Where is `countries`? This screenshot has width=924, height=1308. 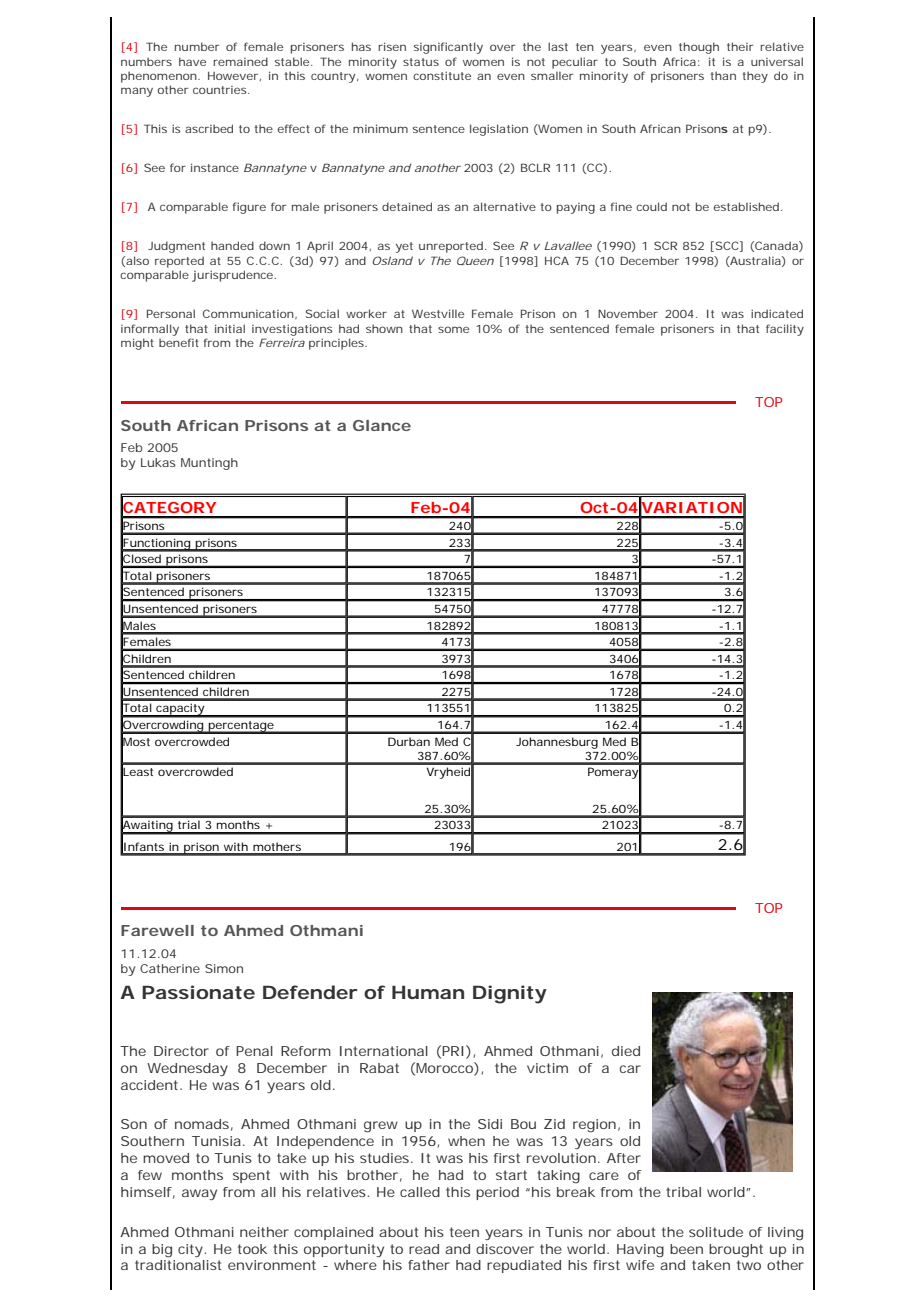
countries is located at coordinates (221, 90).
